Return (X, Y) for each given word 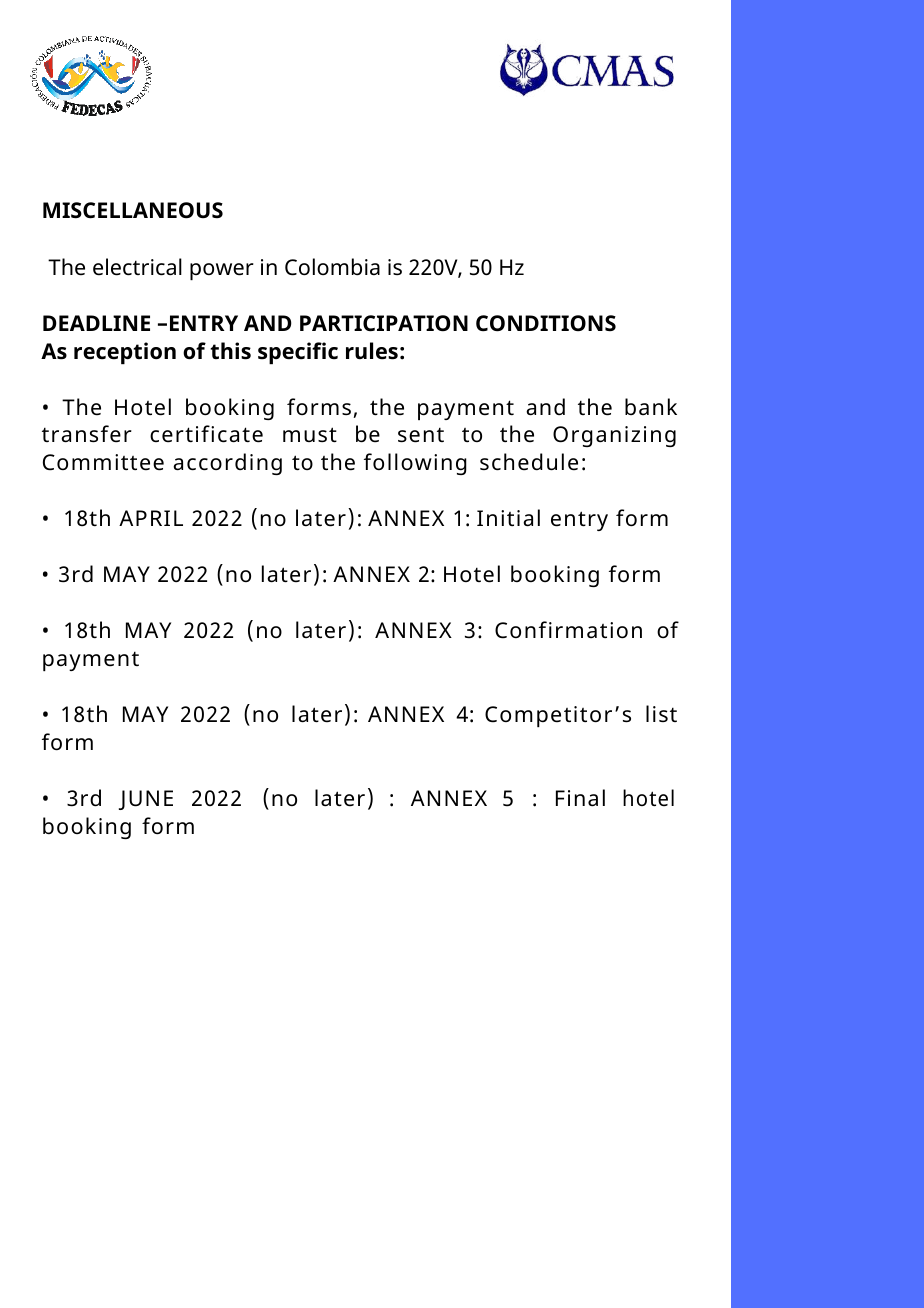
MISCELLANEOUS (133, 210)
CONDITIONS (546, 323)
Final (580, 797)
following (415, 464)
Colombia (332, 267)
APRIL (151, 518)
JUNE (146, 800)
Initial (508, 518)
